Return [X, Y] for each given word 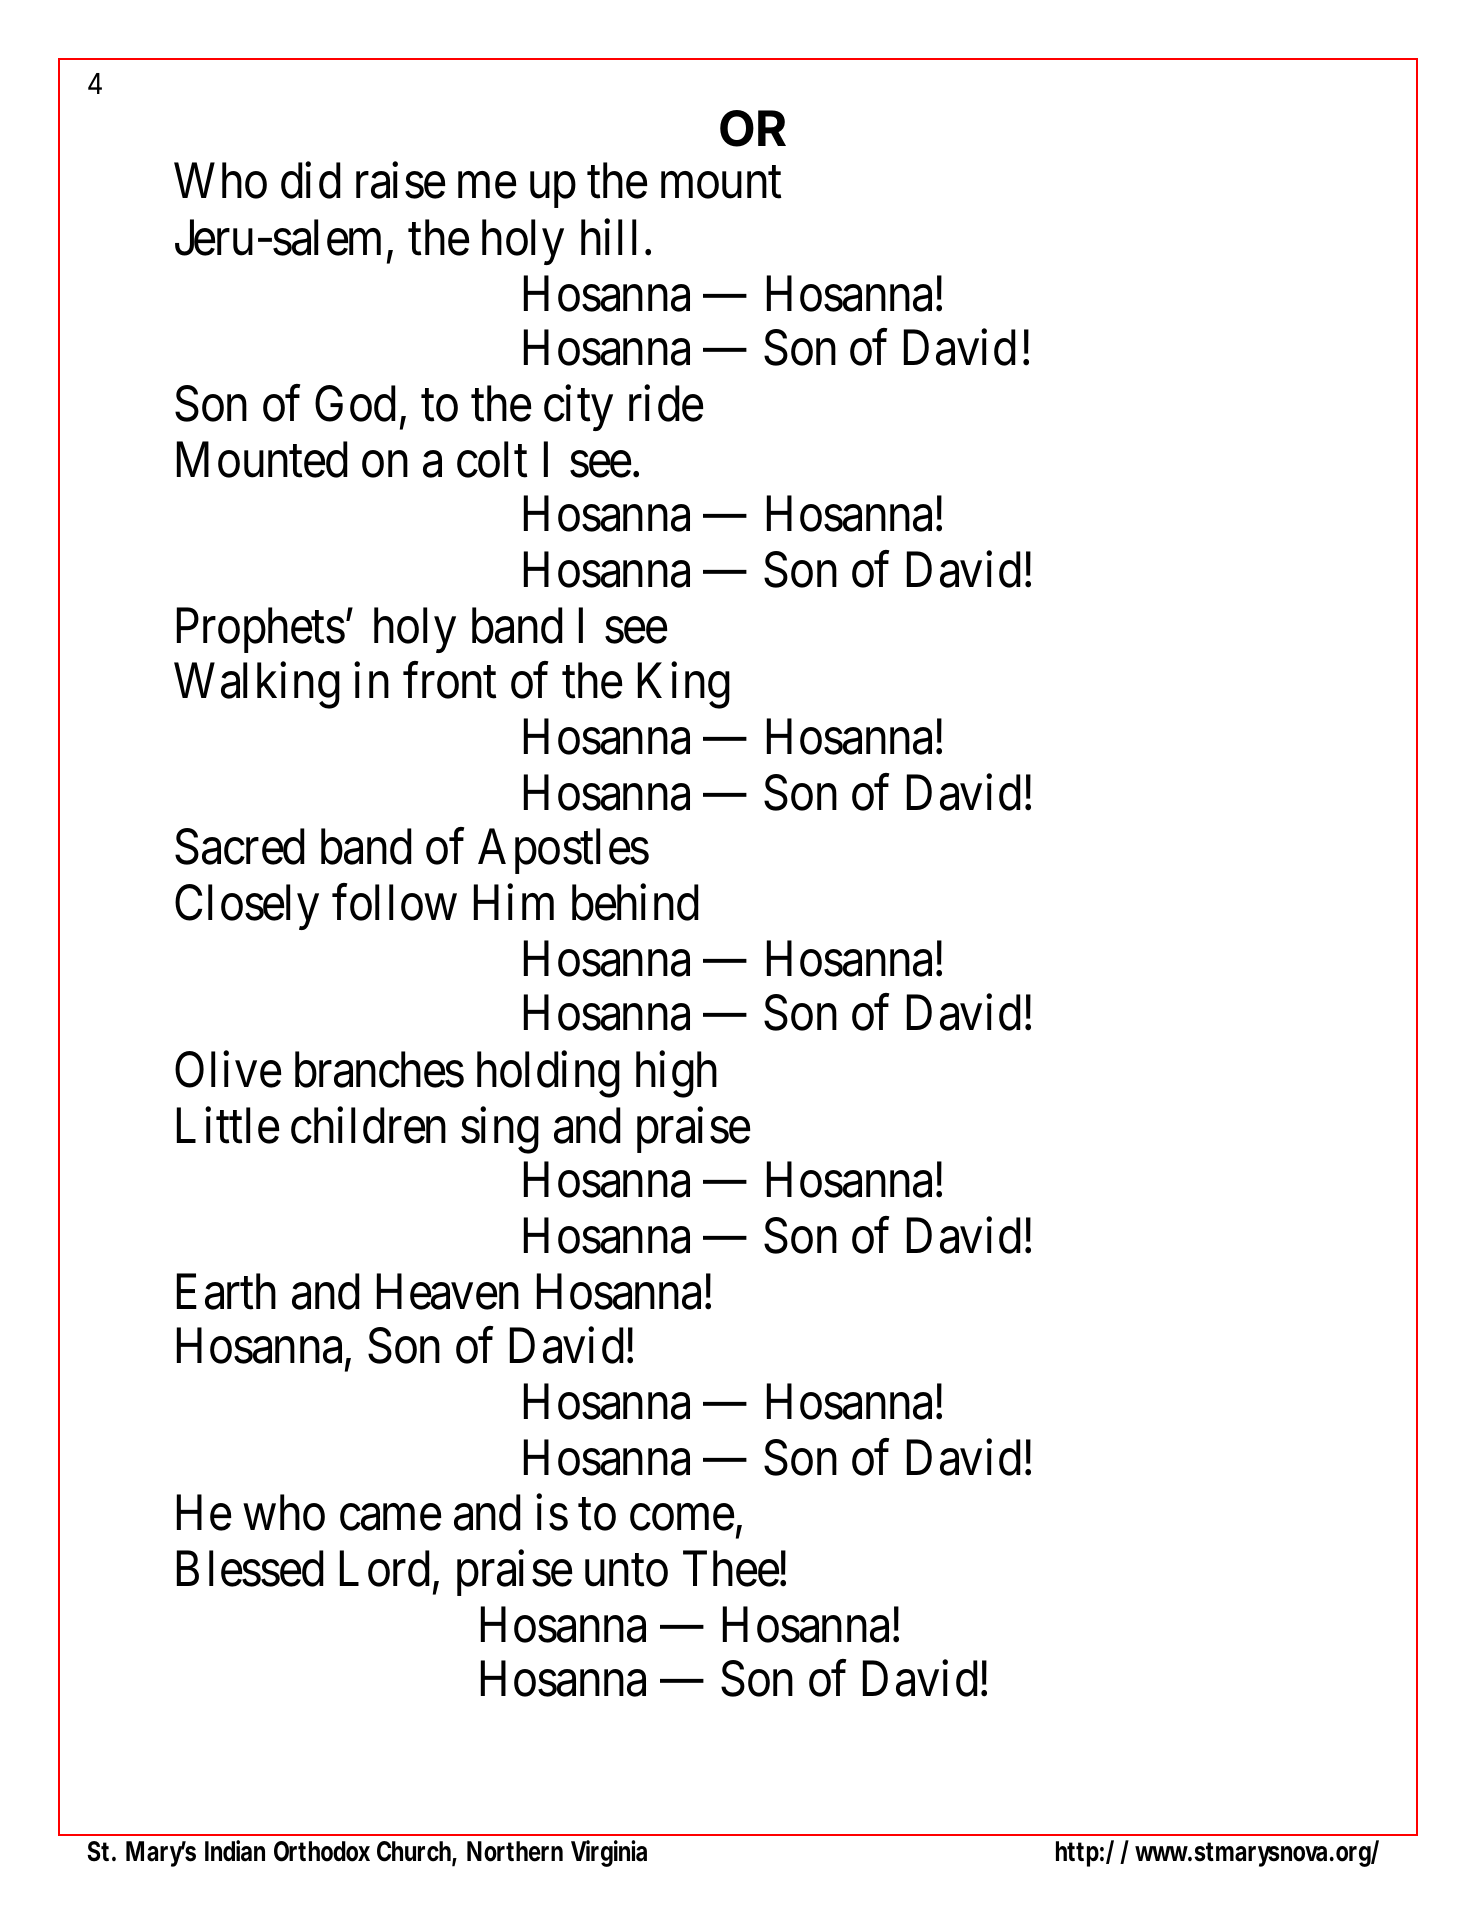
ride [666, 404]
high [676, 1074]
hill [608, 237]
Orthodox [322, 1851]
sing [500, 1130]
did [311, 181]
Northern [515, 1851]
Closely [247, 907]
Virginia [609, 1853]
